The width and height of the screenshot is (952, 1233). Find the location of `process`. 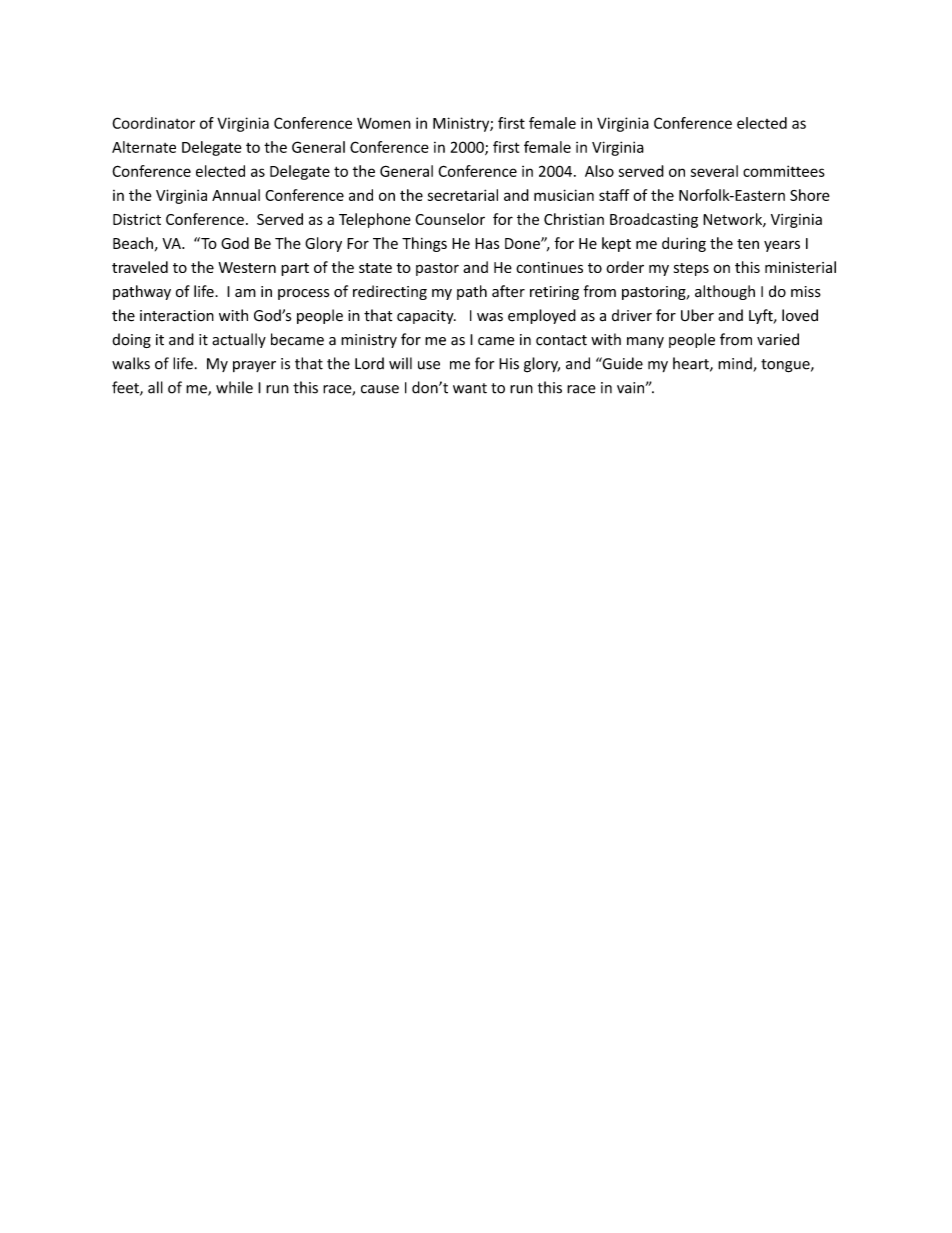

process is located at coordinates (303, 294).
